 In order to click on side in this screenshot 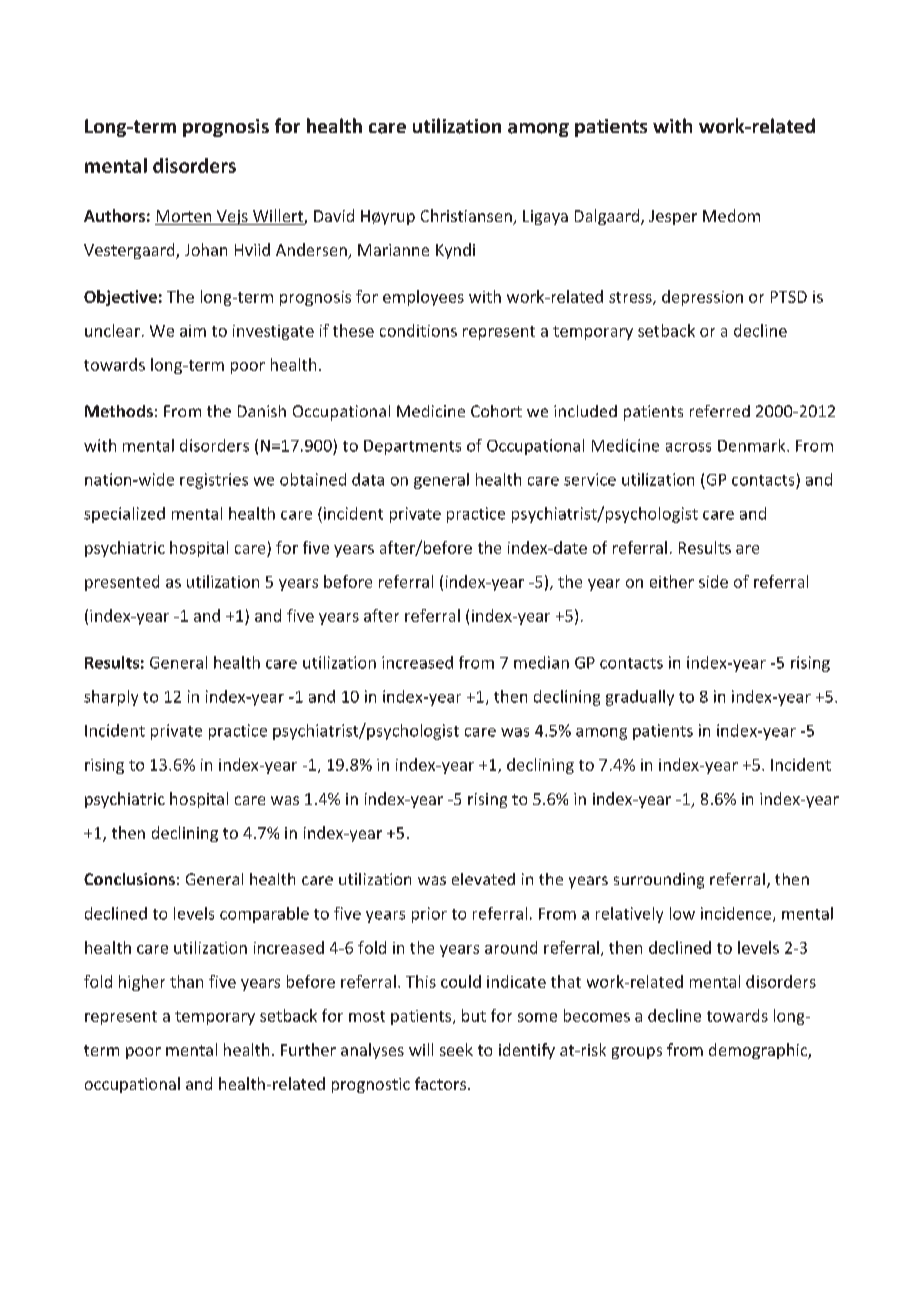, I will do `click(713, 581)`.
